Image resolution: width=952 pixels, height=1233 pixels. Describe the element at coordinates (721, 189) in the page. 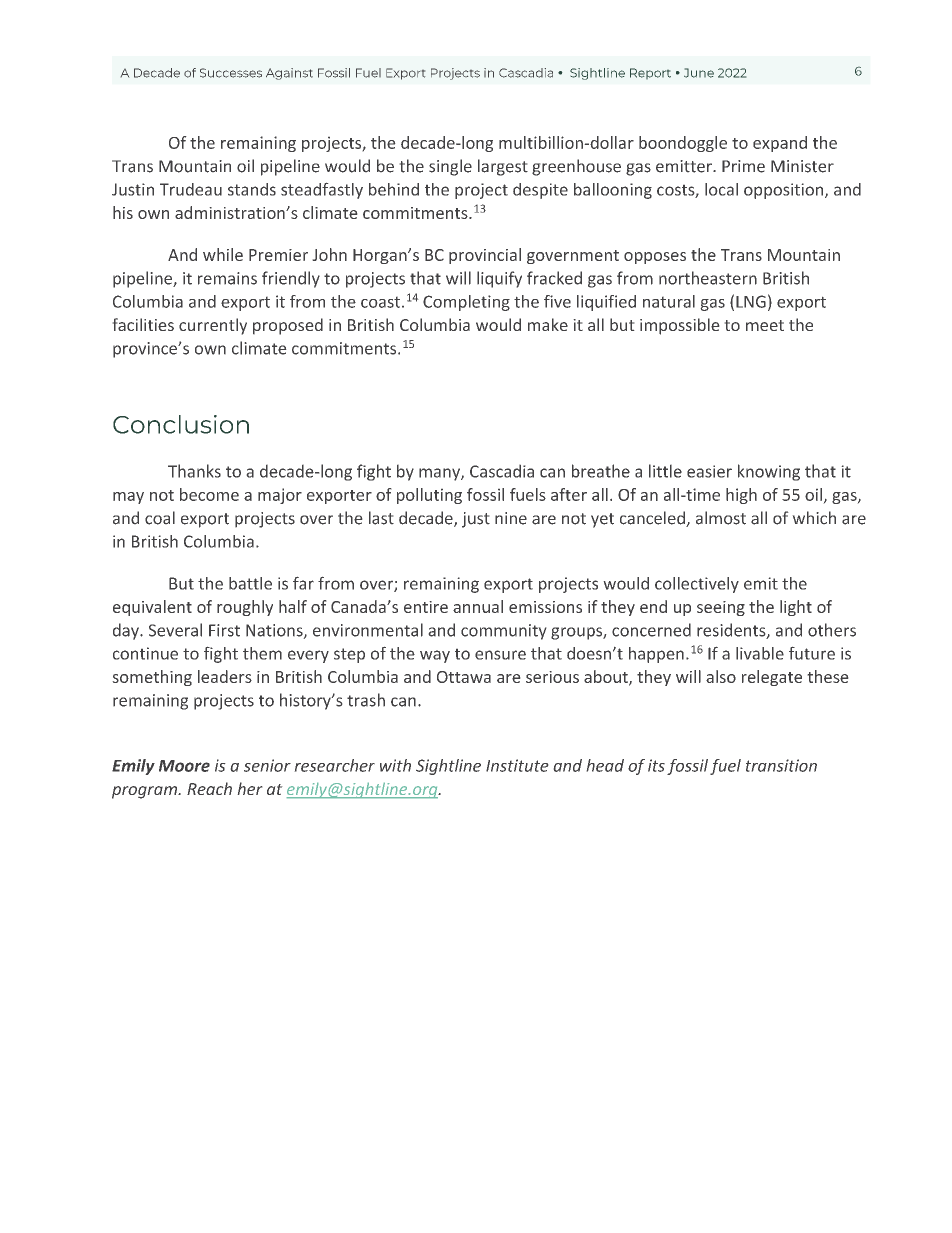

I see `local` at that location.
